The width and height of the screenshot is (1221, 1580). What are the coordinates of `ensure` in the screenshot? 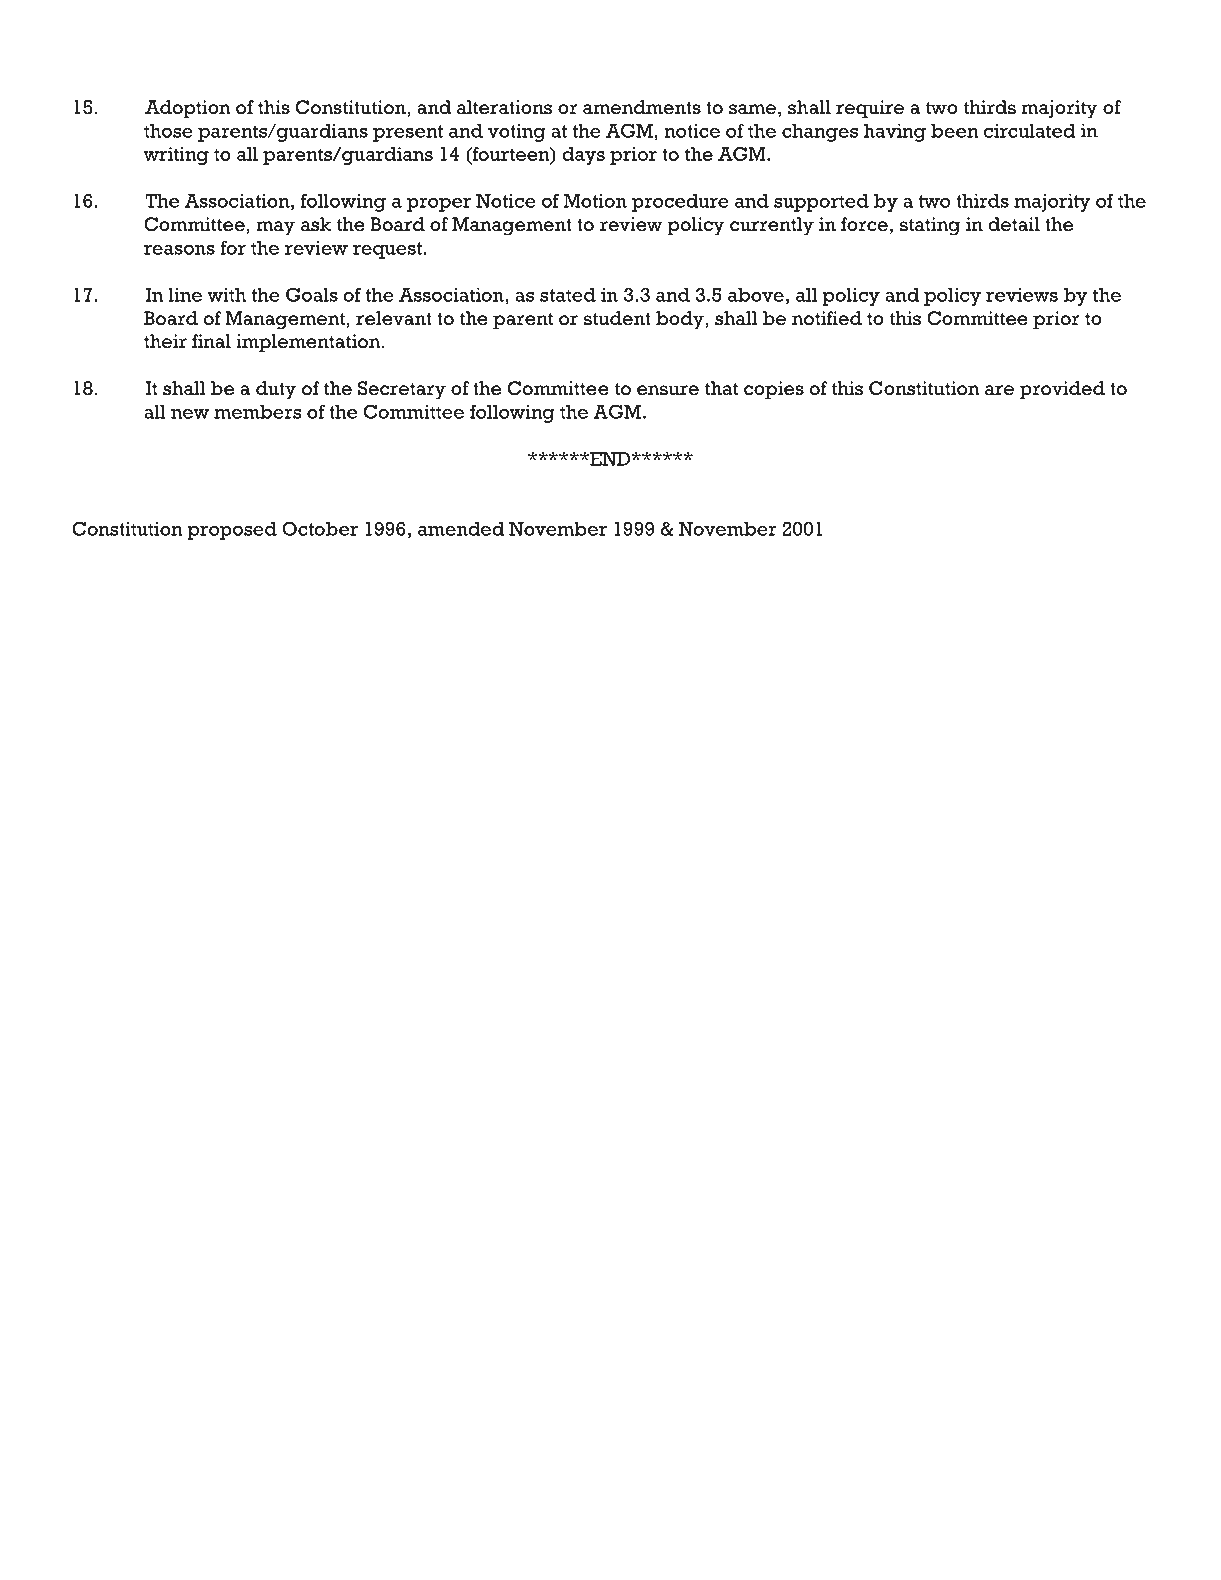 It's located at (668, 390).
